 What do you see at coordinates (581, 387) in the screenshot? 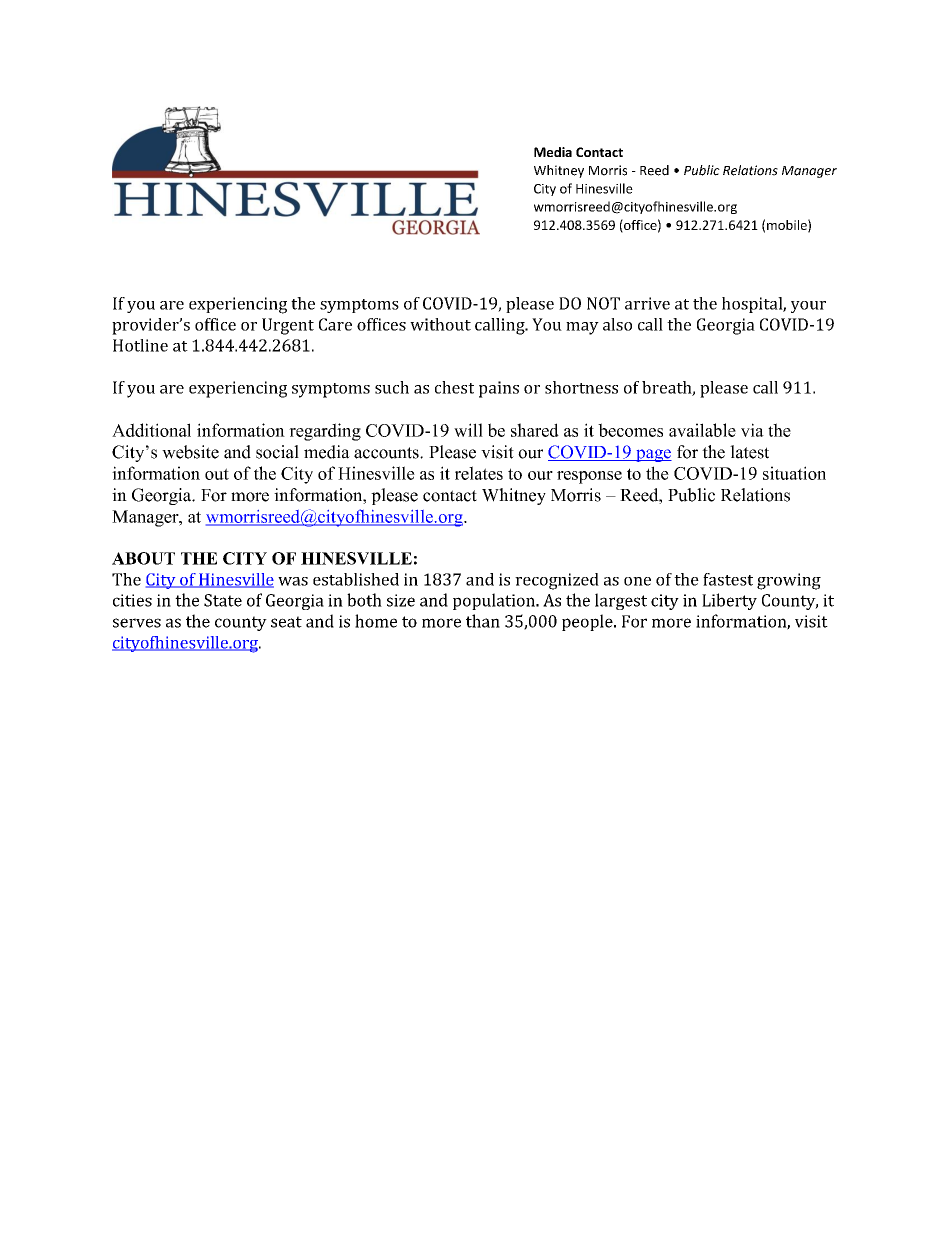
I see `shortness` at bounding box center [581, 387].
